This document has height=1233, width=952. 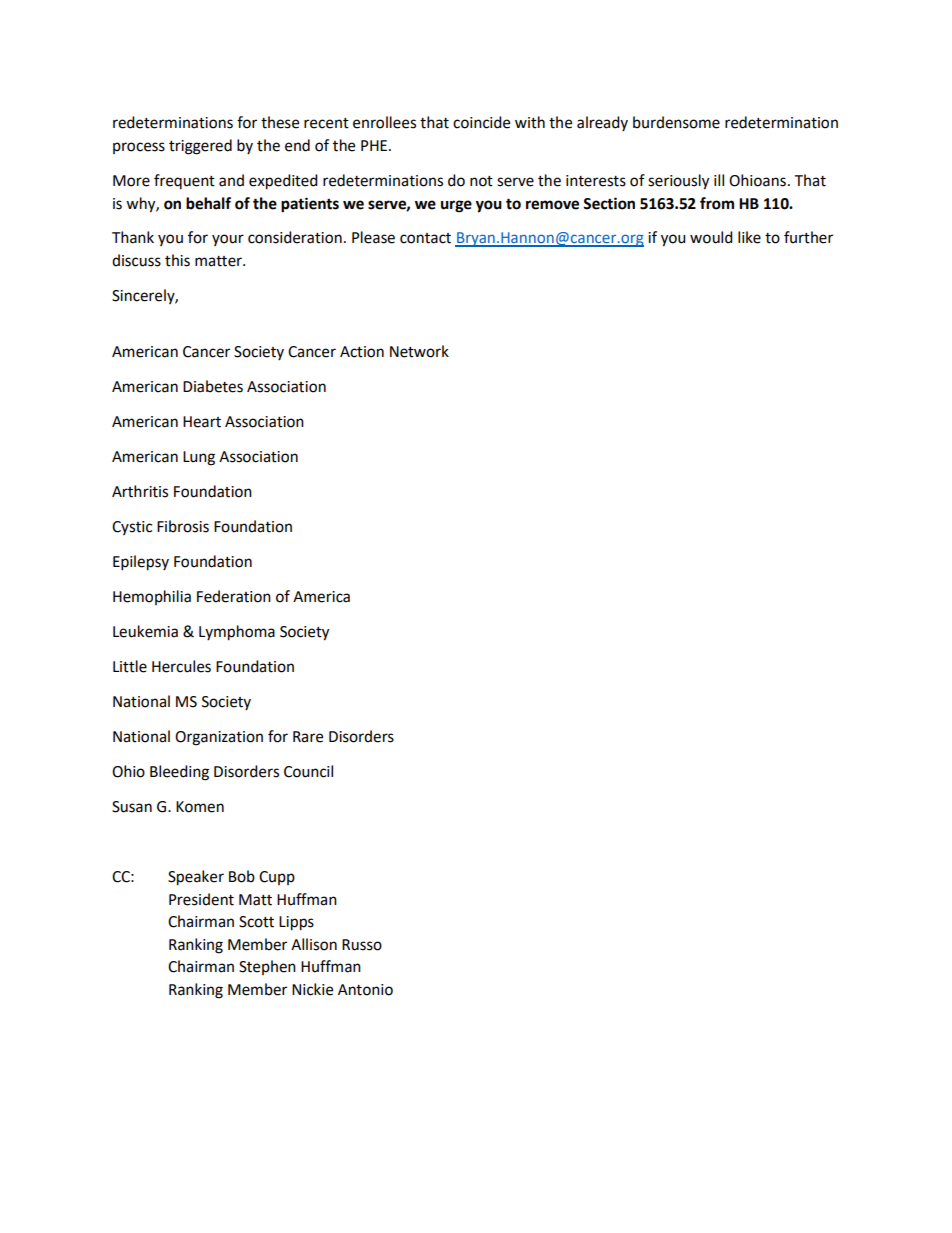 I want to click on coincide, so click(x=481, y=122).
